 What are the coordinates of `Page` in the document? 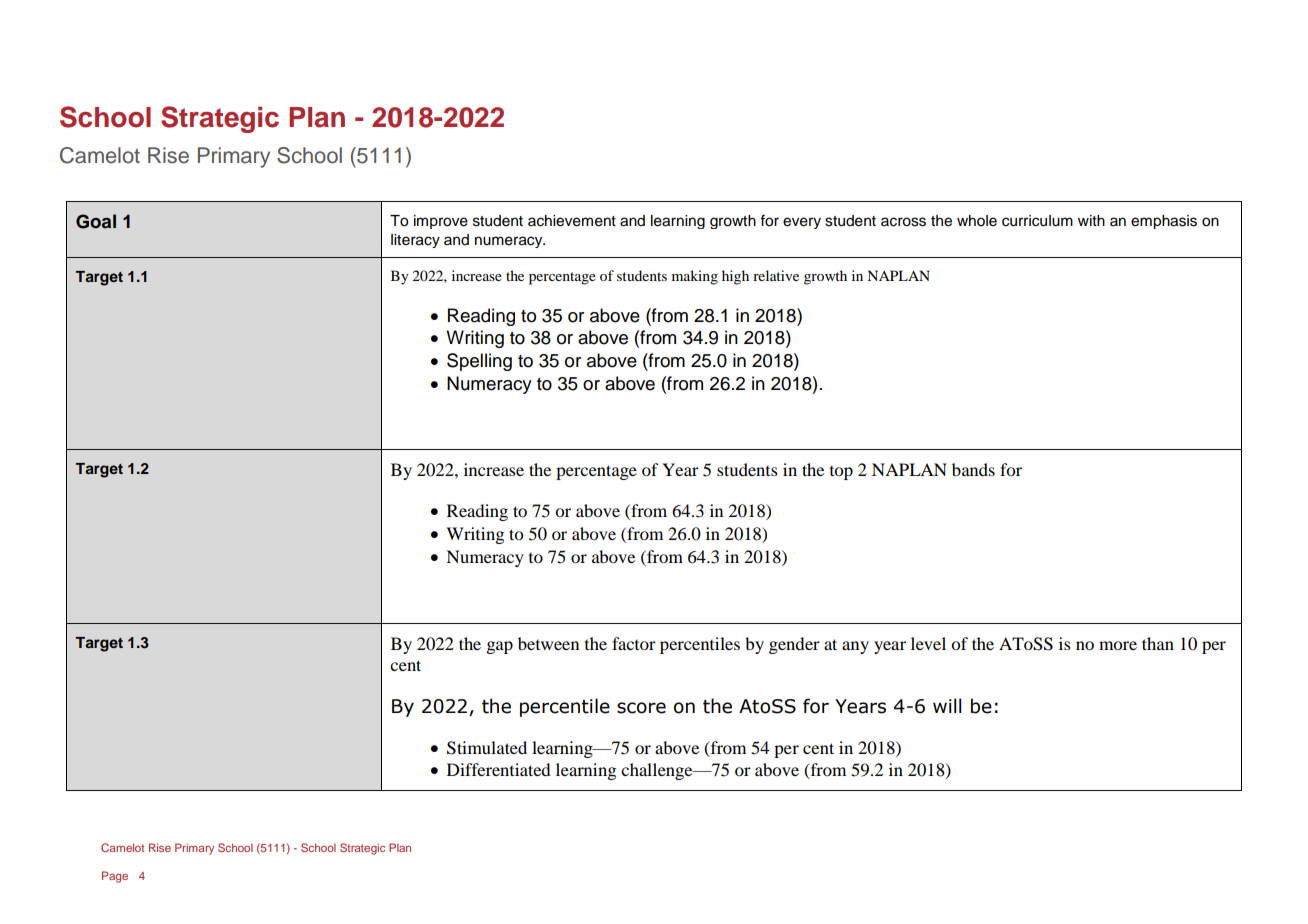 It's located at (115, 877).
